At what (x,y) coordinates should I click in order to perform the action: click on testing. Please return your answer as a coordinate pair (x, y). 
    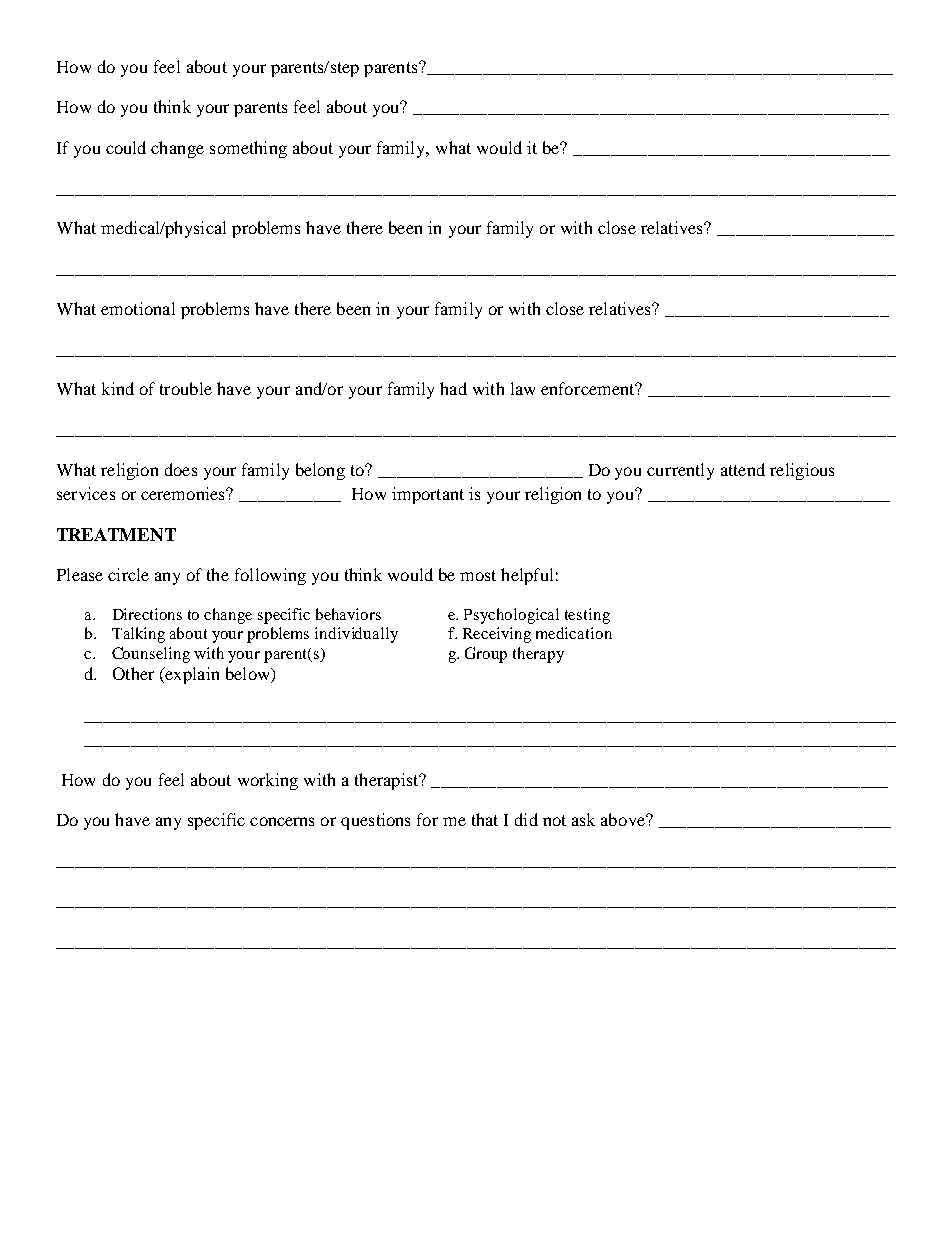
    Looking at the image, I should click on (587, 616).
